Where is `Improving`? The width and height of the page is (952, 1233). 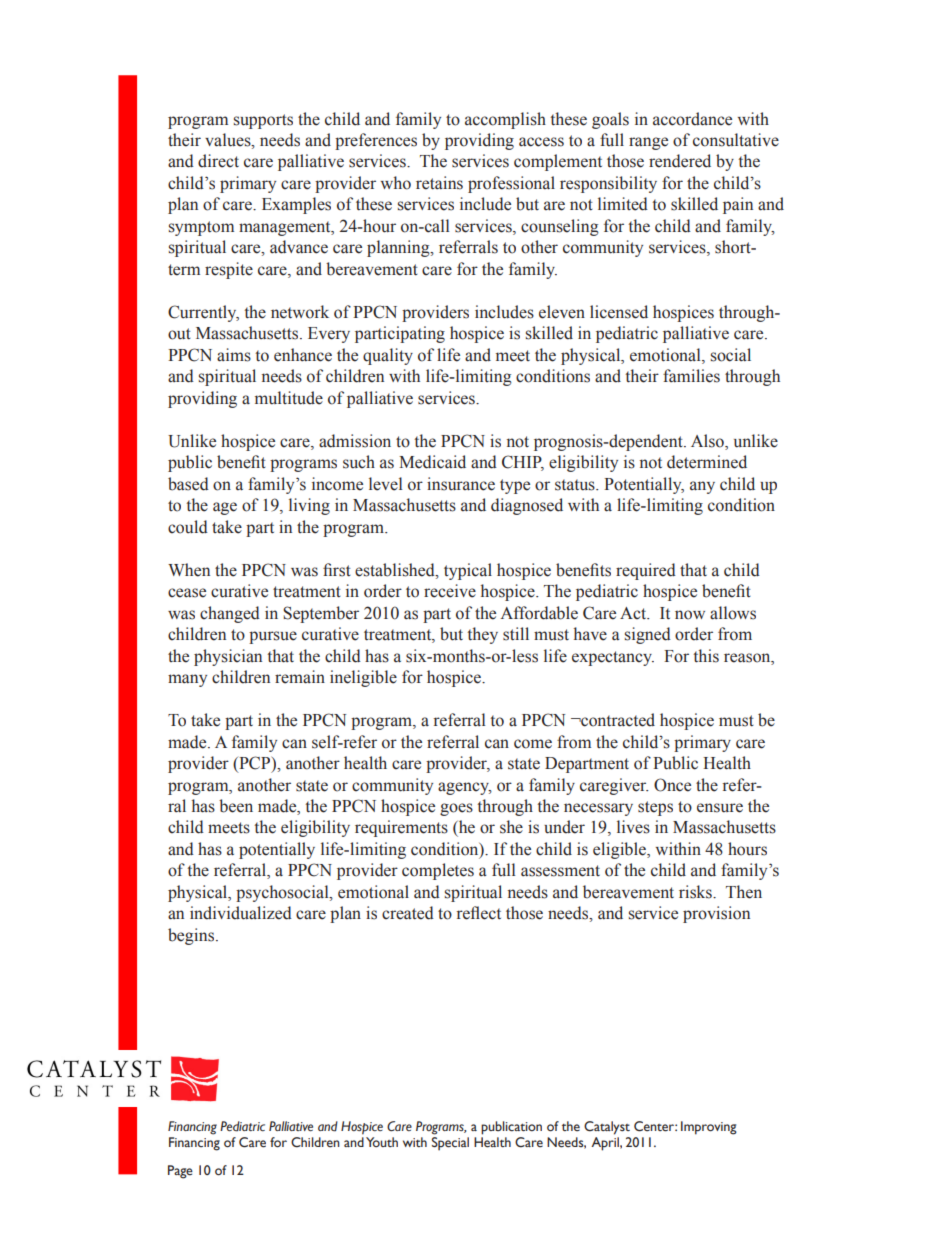 Improving is located at coordinates (709, 1128).
